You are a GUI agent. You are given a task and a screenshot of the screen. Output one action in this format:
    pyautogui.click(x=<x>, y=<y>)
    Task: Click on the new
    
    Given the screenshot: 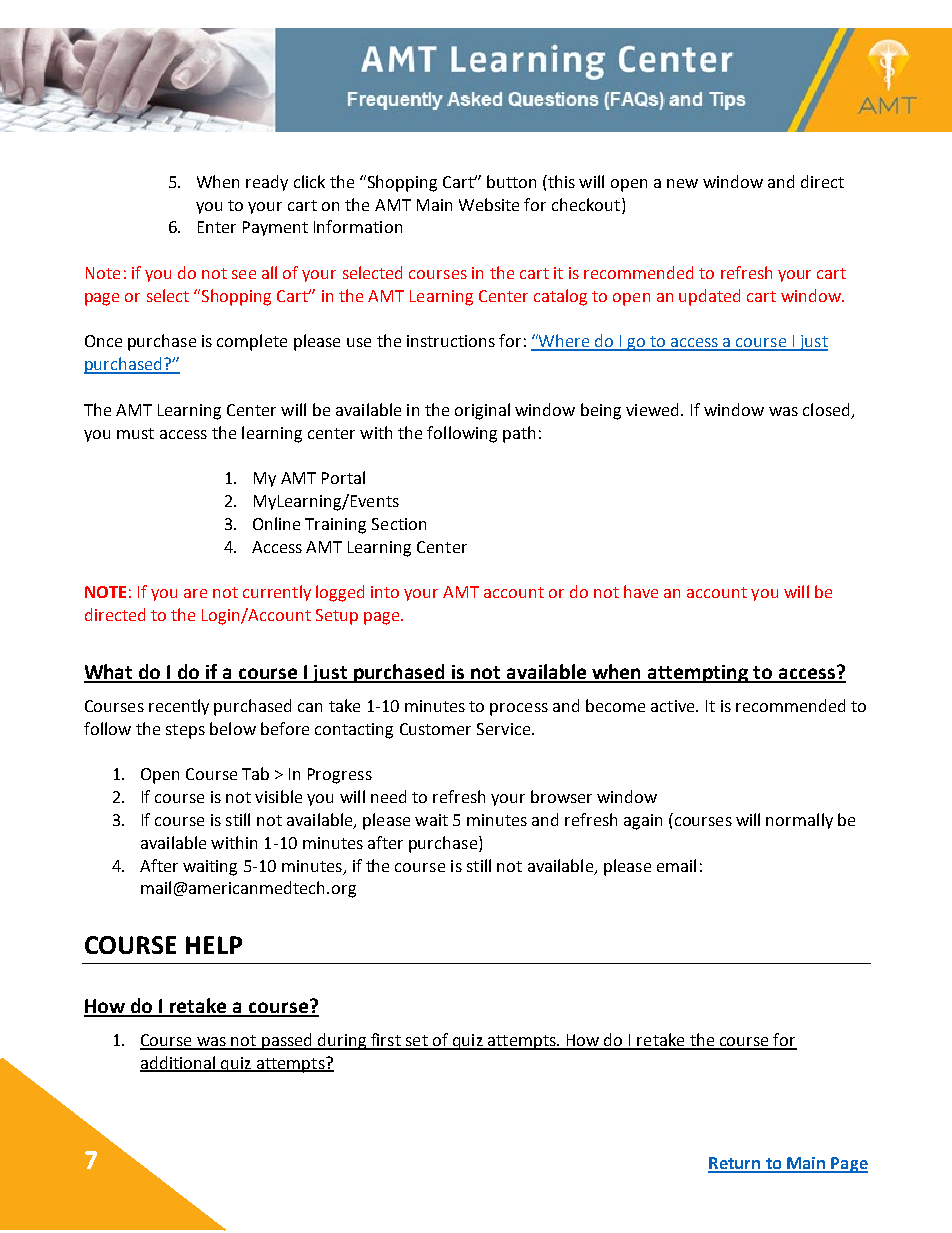 What is the action you would take?
    pyautogui.click(x=682, y=183)
